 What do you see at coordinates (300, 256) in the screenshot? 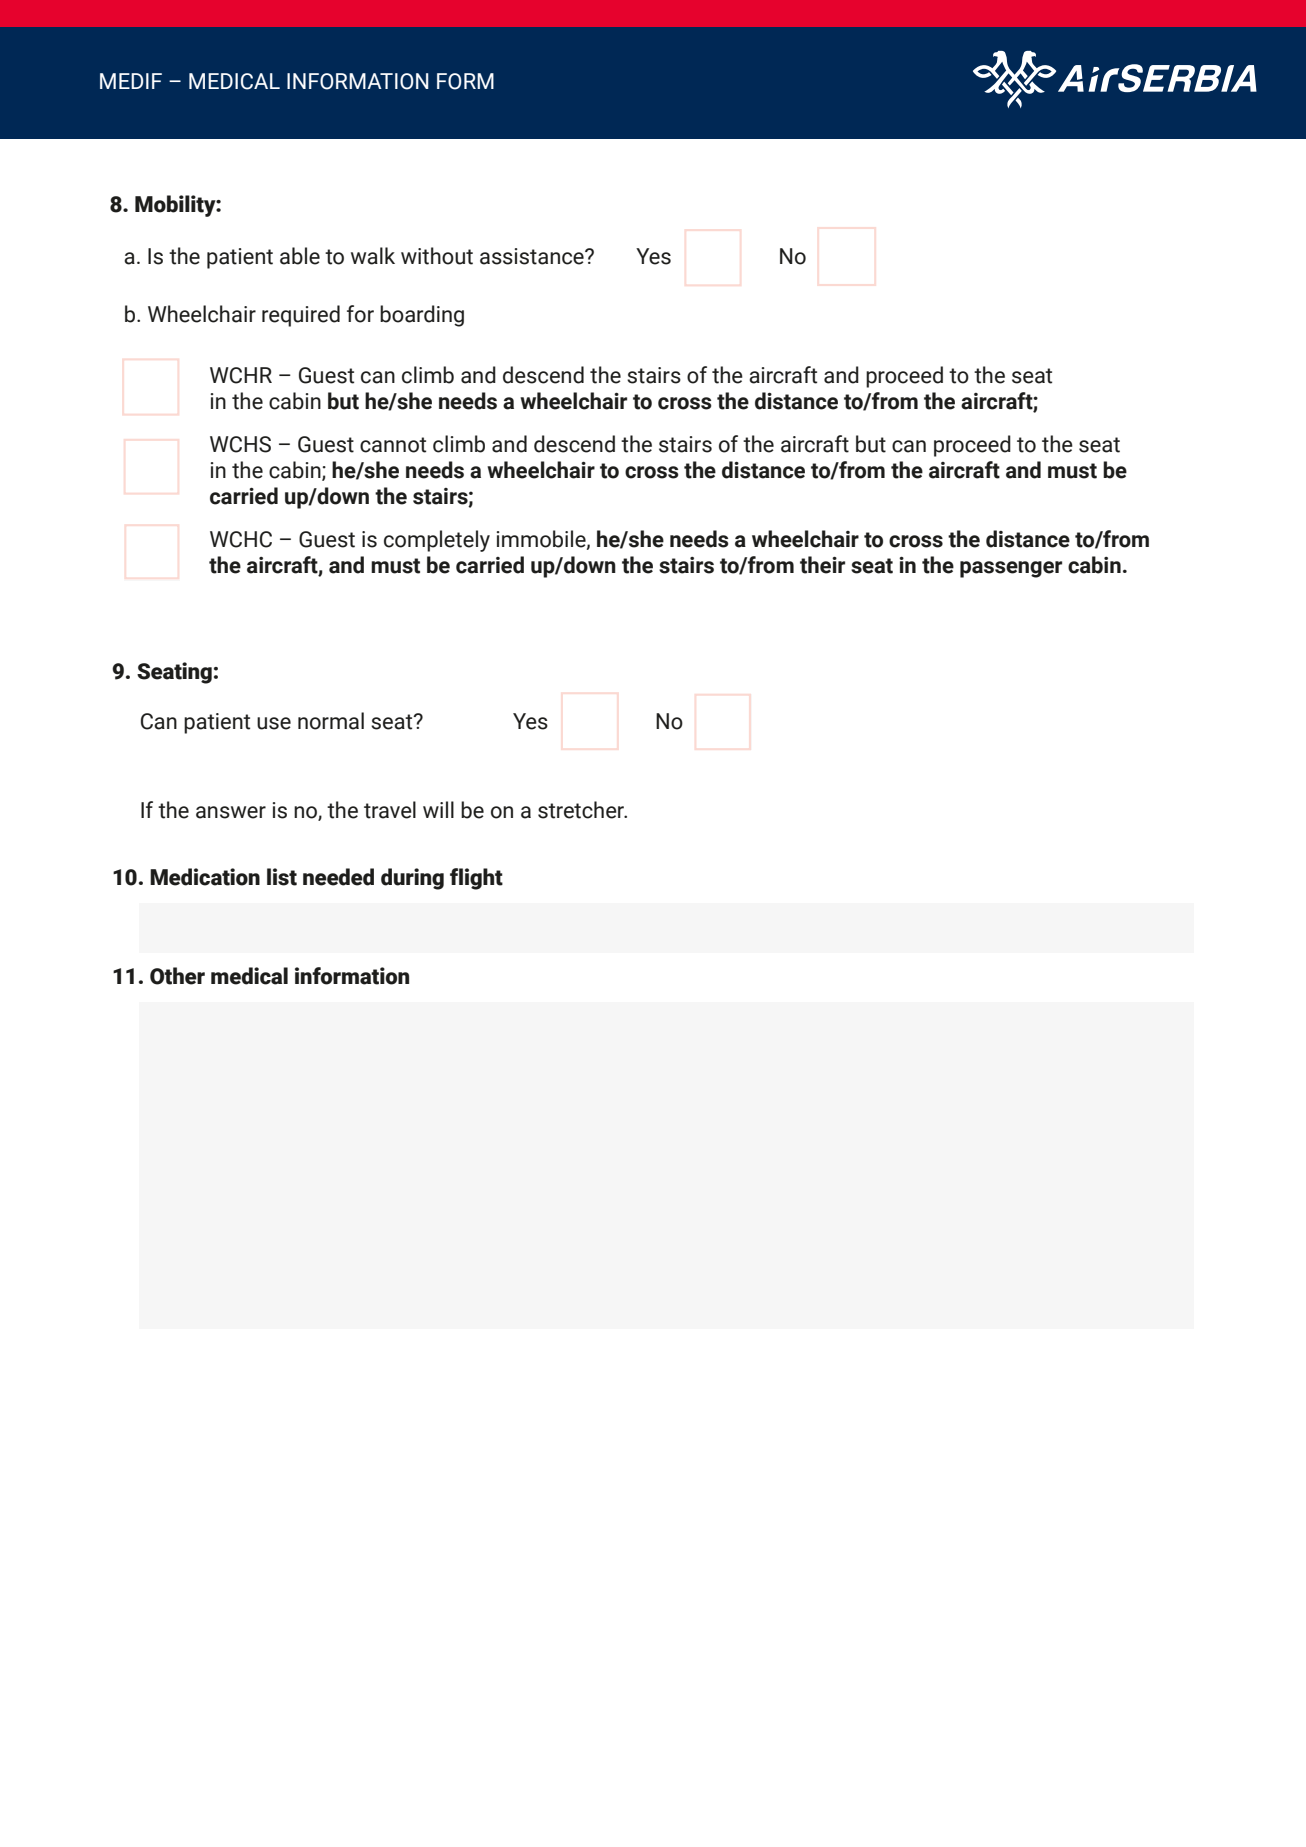
I see `able` at bounding box center [300, 256].
